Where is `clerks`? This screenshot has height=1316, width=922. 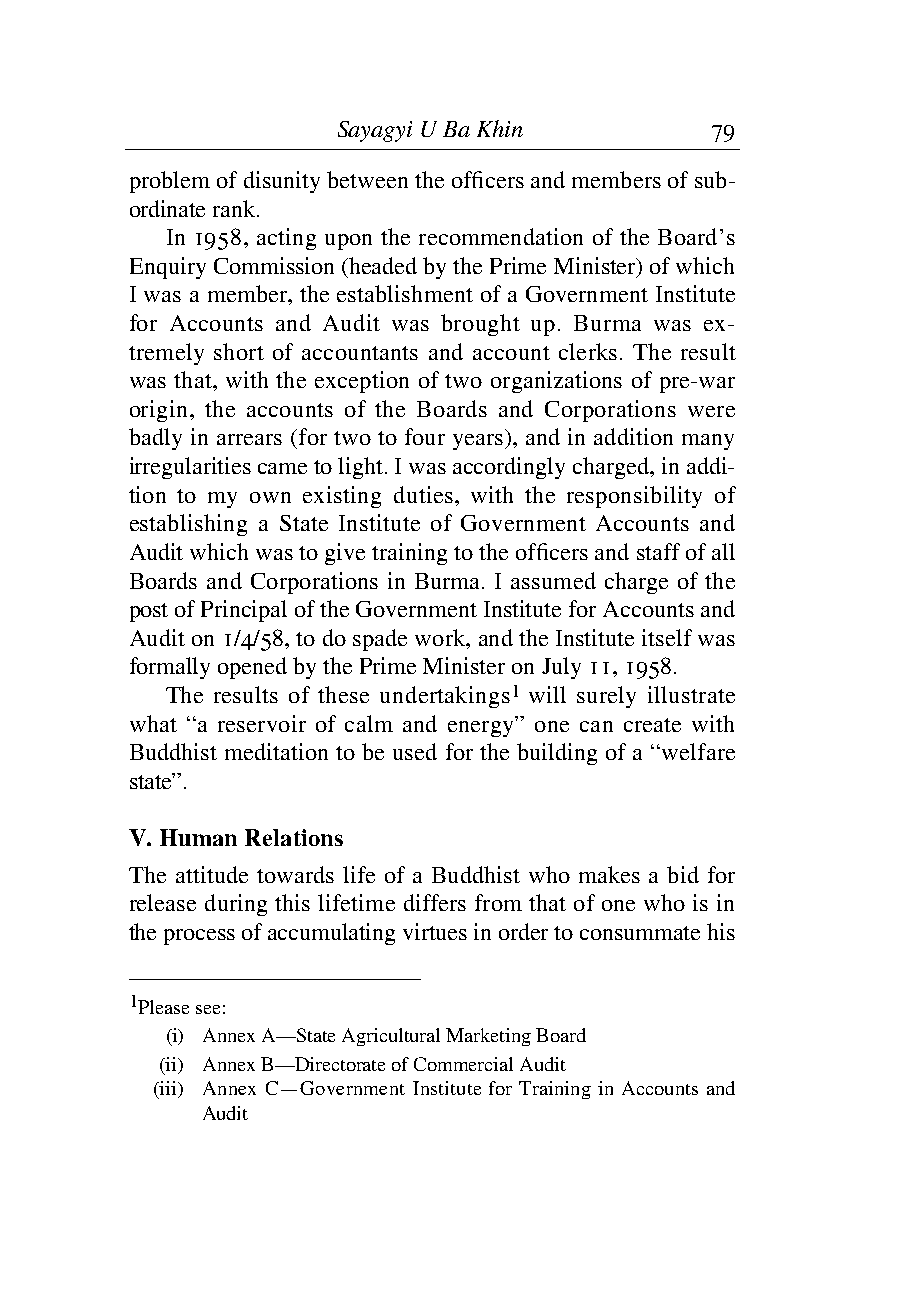 clerks is located at coordinates (588, 351).
